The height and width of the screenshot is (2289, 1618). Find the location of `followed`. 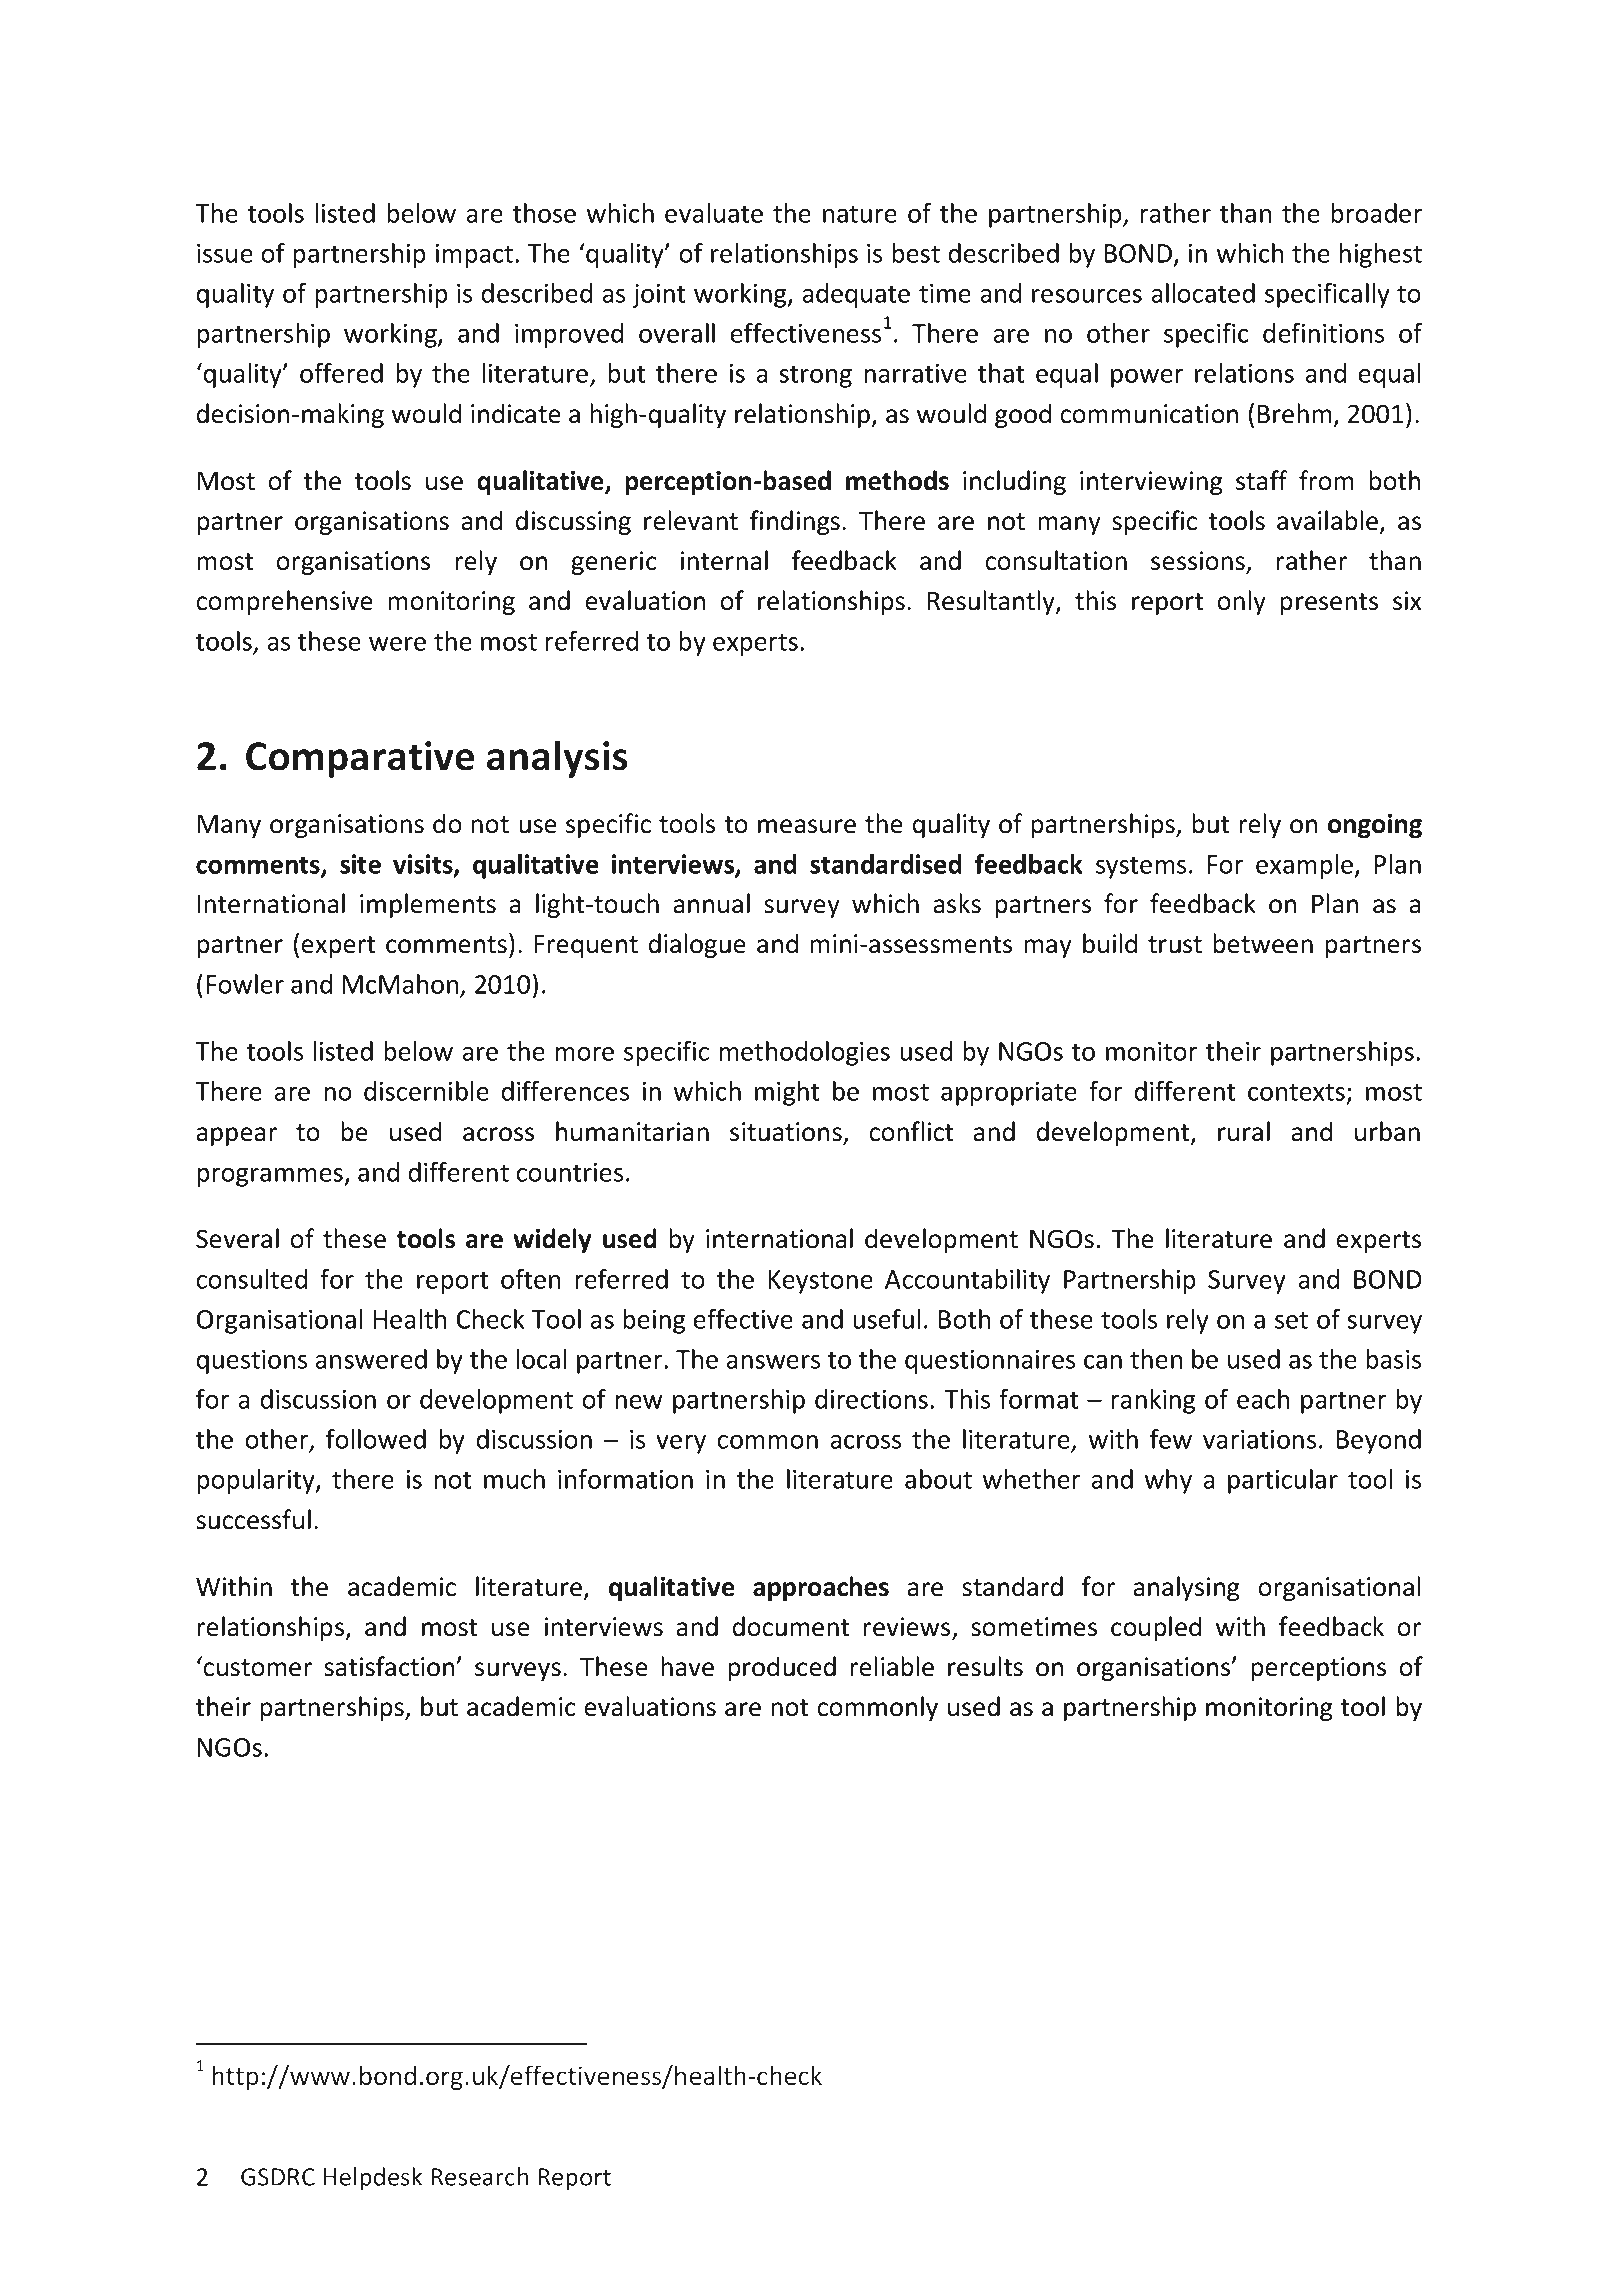

followed is located at coordinates (376, 1439).
